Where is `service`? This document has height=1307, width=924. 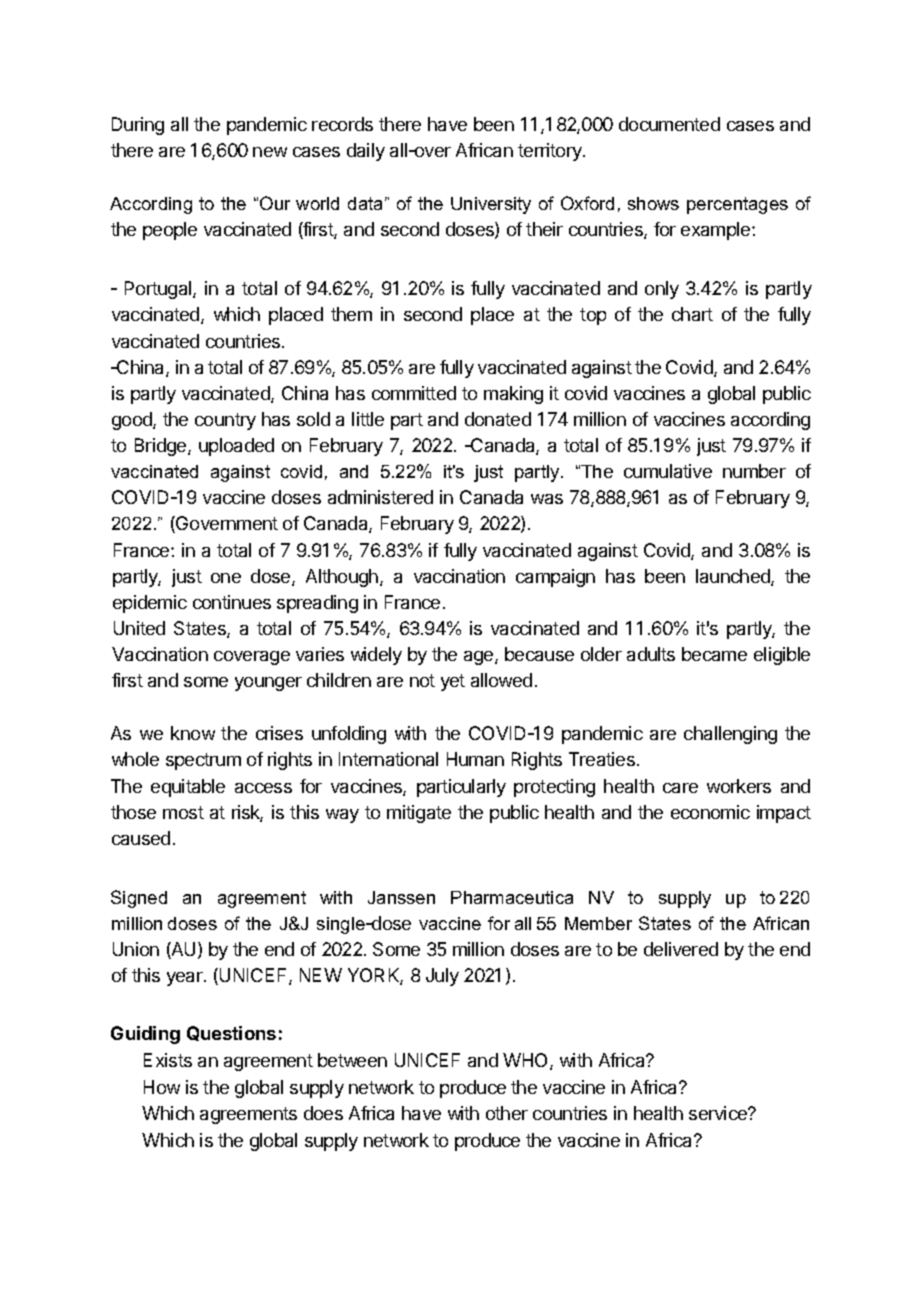
service is located at coordinates (719, 1113).
